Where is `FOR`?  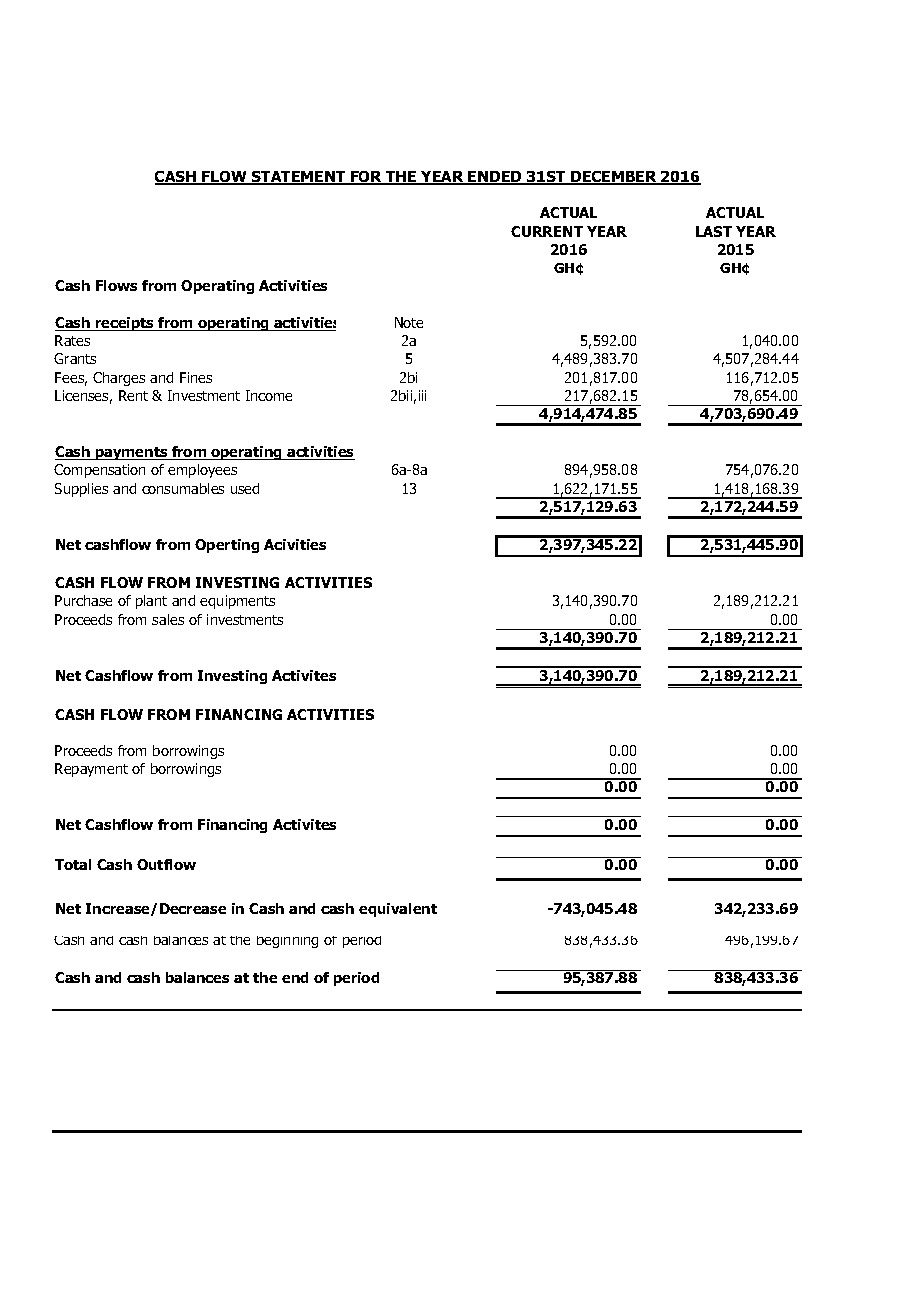
FOR is located at coordinates (367, 178).
